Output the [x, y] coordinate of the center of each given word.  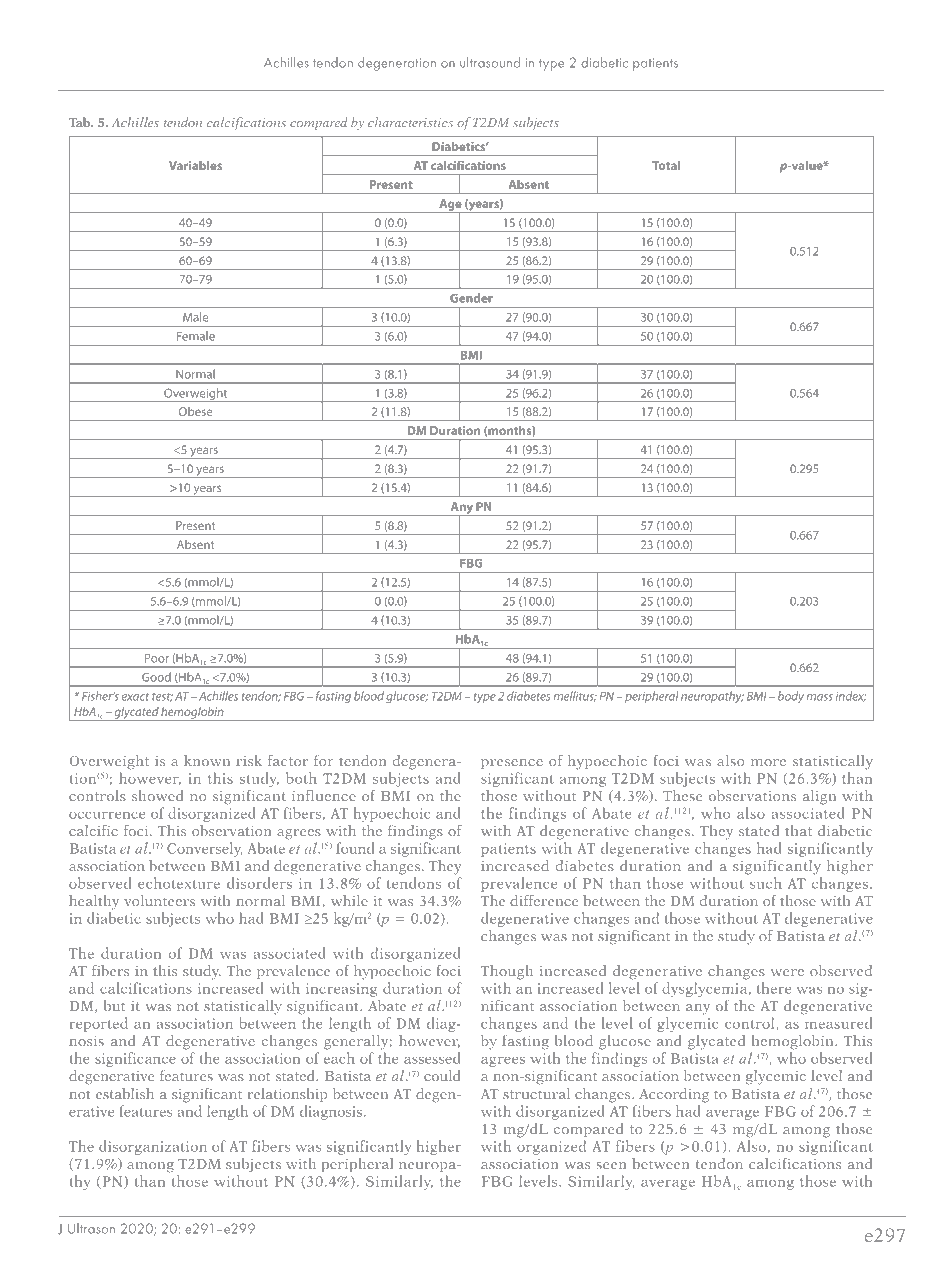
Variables [195, 165]
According [674, 1095]
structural [536, 1093]
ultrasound [490, 62]
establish [125, 1093]
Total [666, 165]
